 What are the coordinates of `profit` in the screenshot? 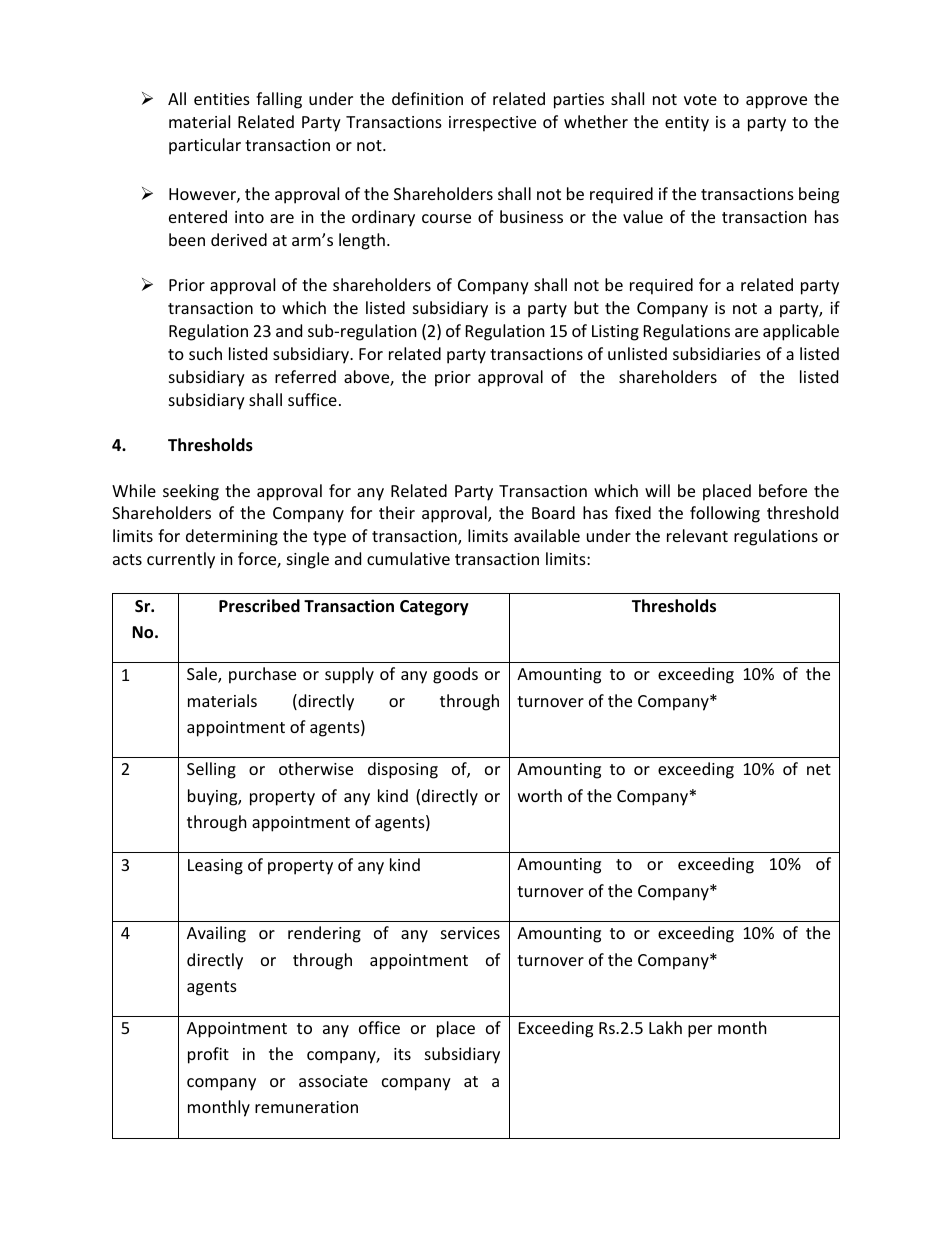 It's located at (208, 1055).
